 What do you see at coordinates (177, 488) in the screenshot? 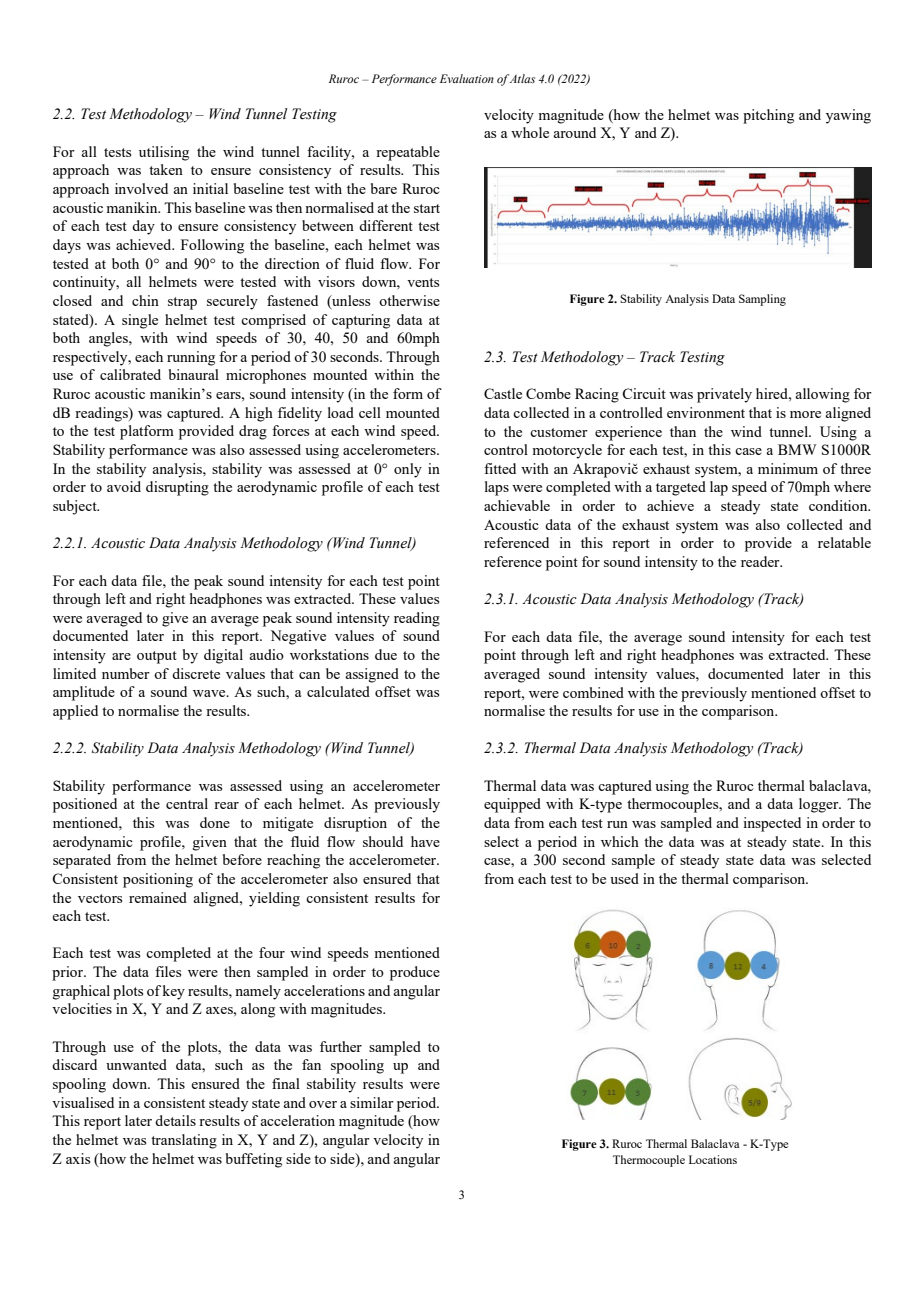
I see `disrupting` at bounding box center [177, 488].
